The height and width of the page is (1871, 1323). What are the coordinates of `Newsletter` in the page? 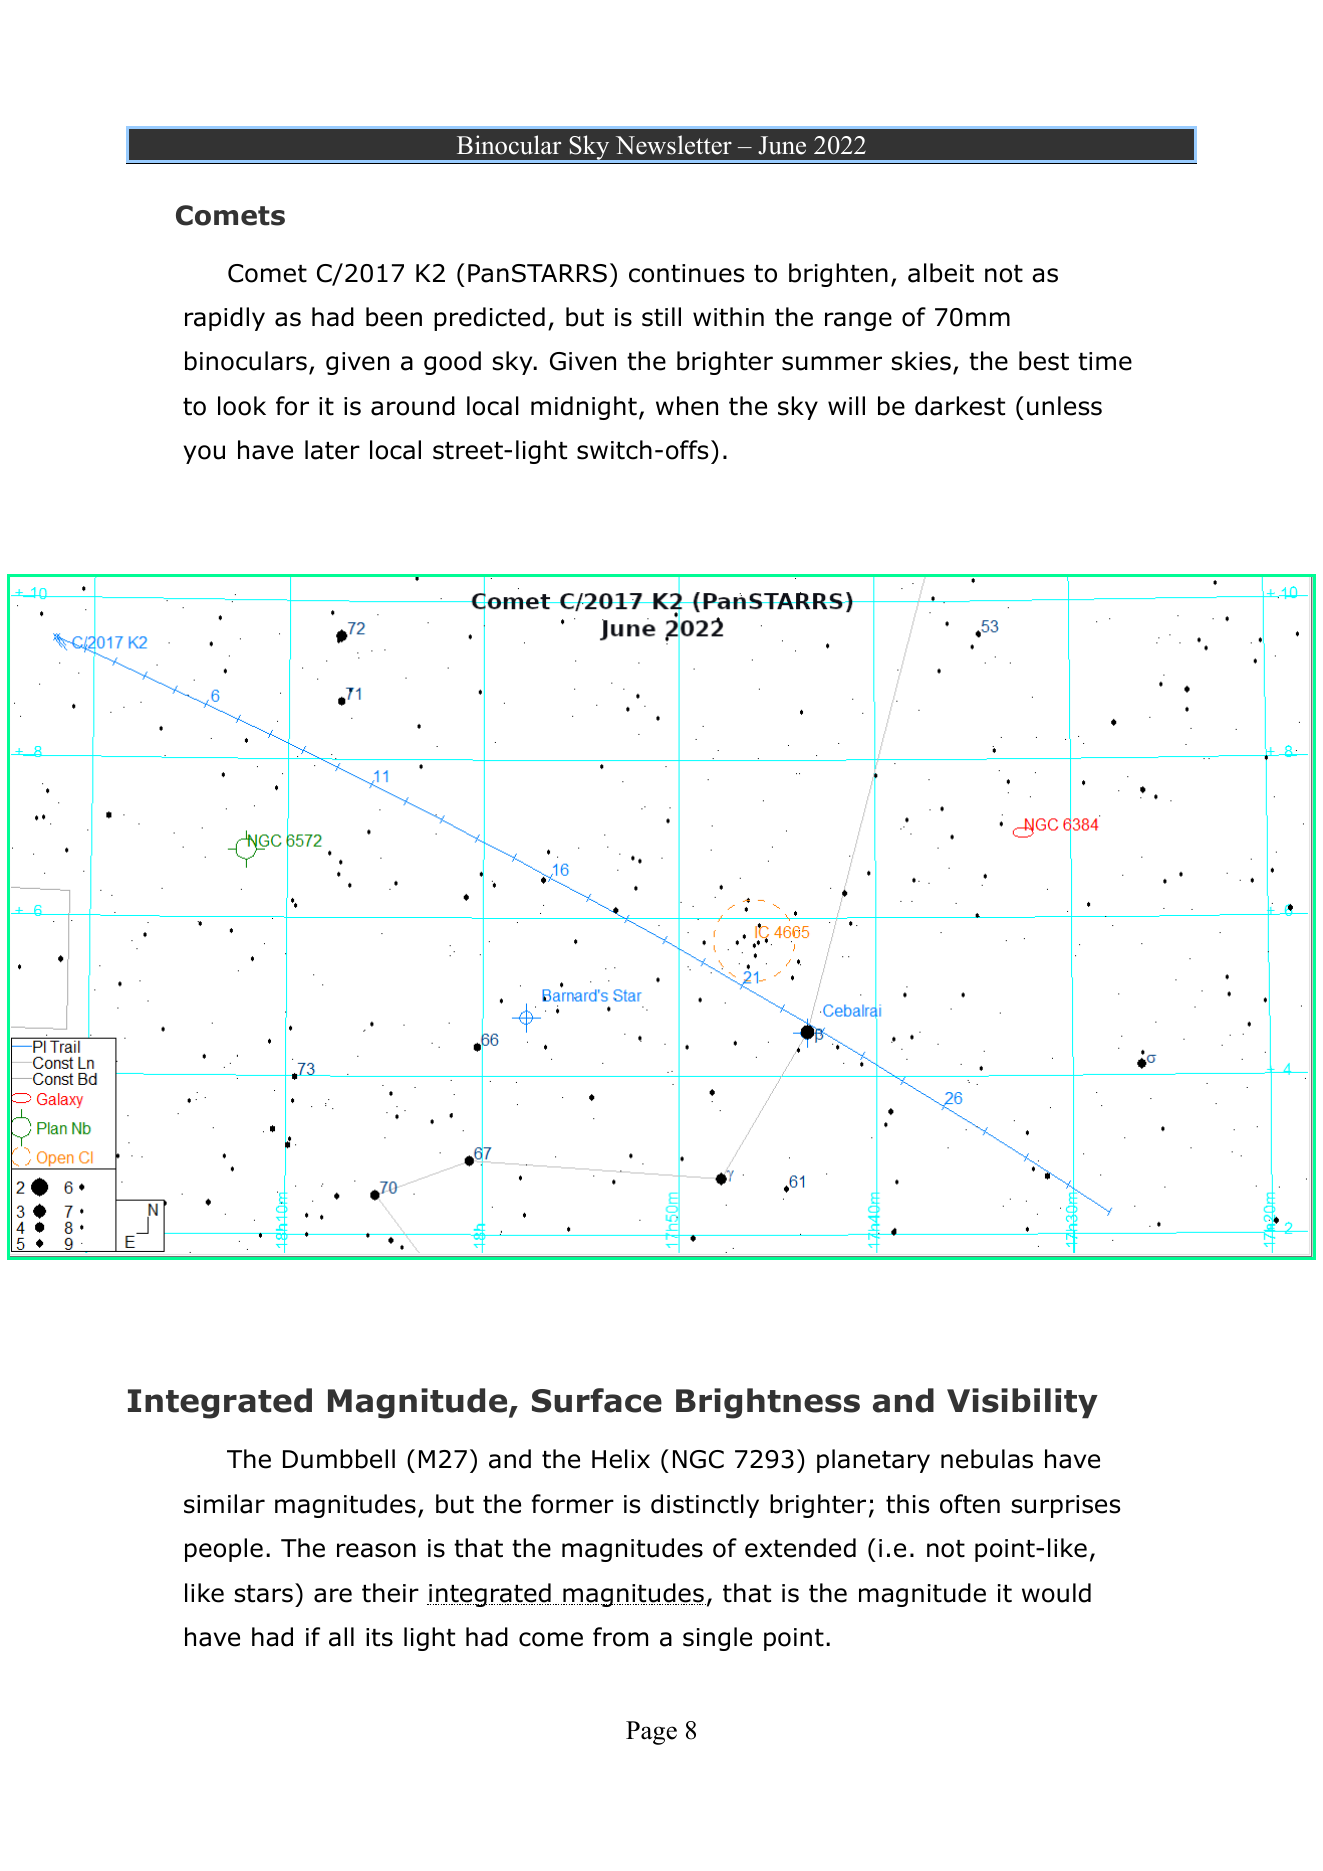 It's located at (674, 145).
